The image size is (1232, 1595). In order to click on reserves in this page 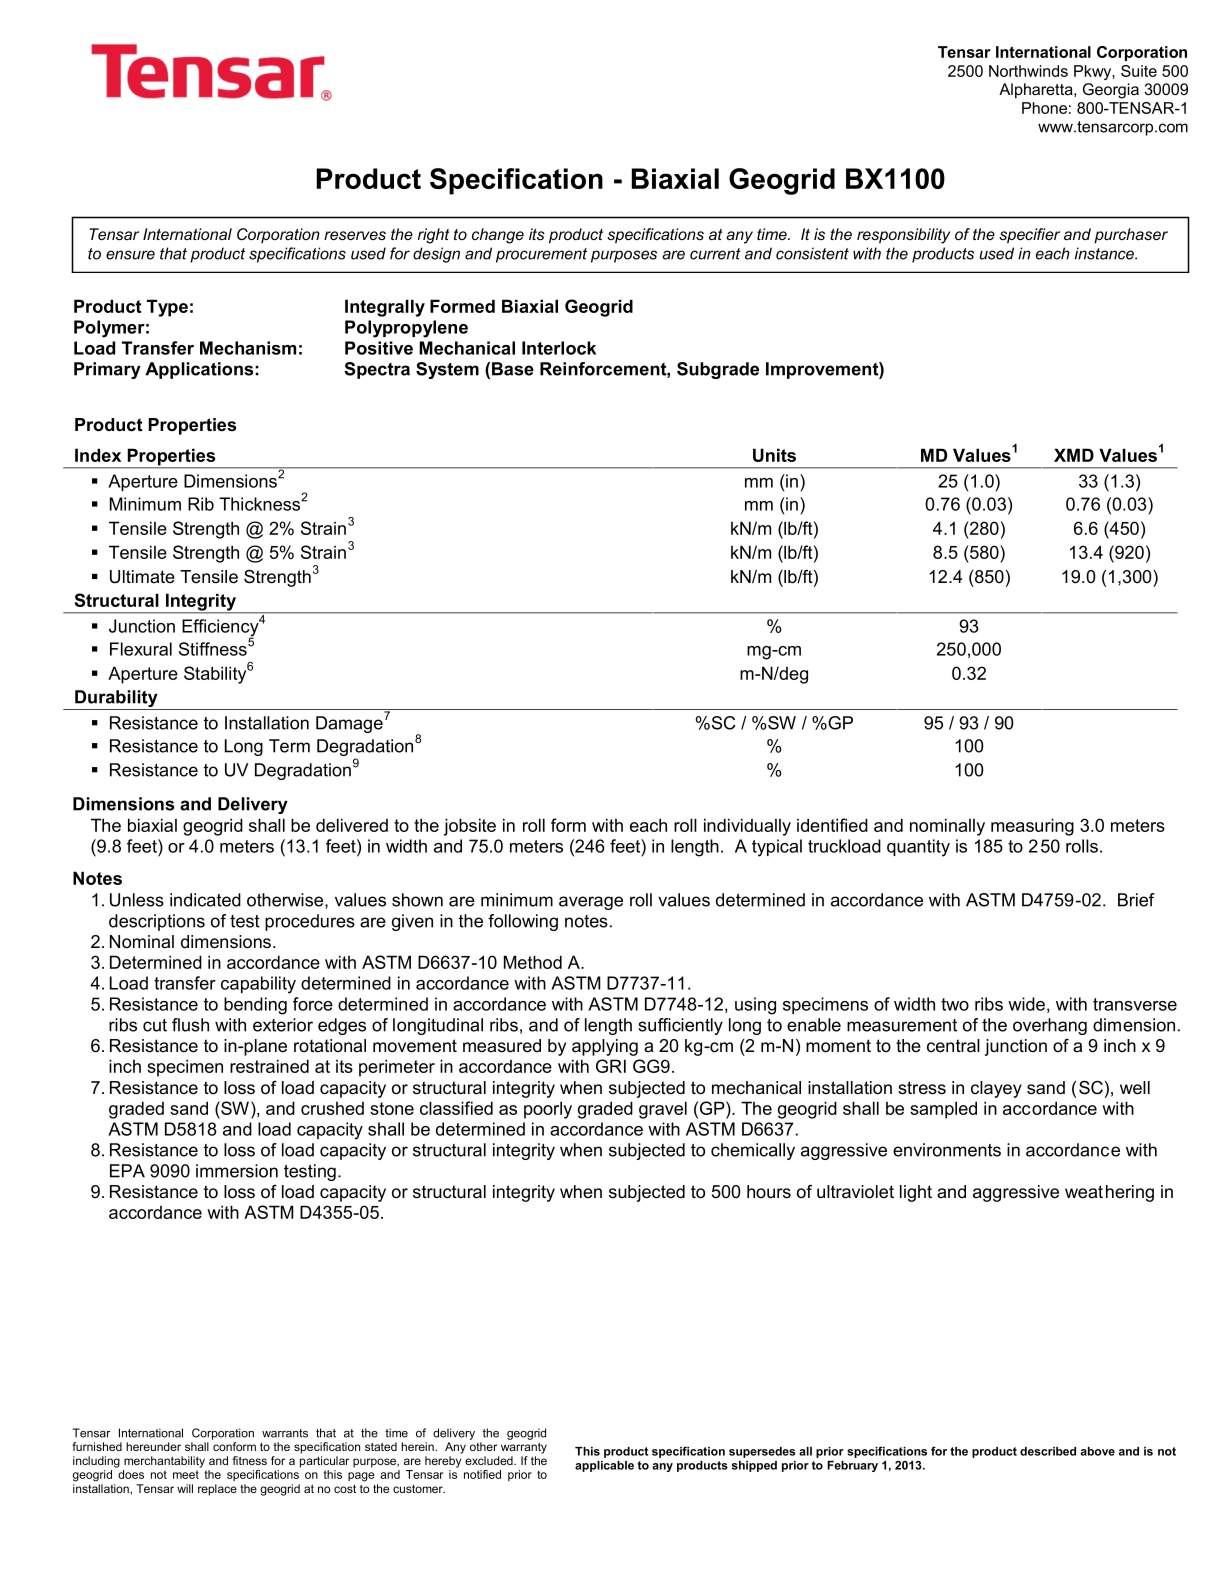, I will do `click(355, 235)`.
